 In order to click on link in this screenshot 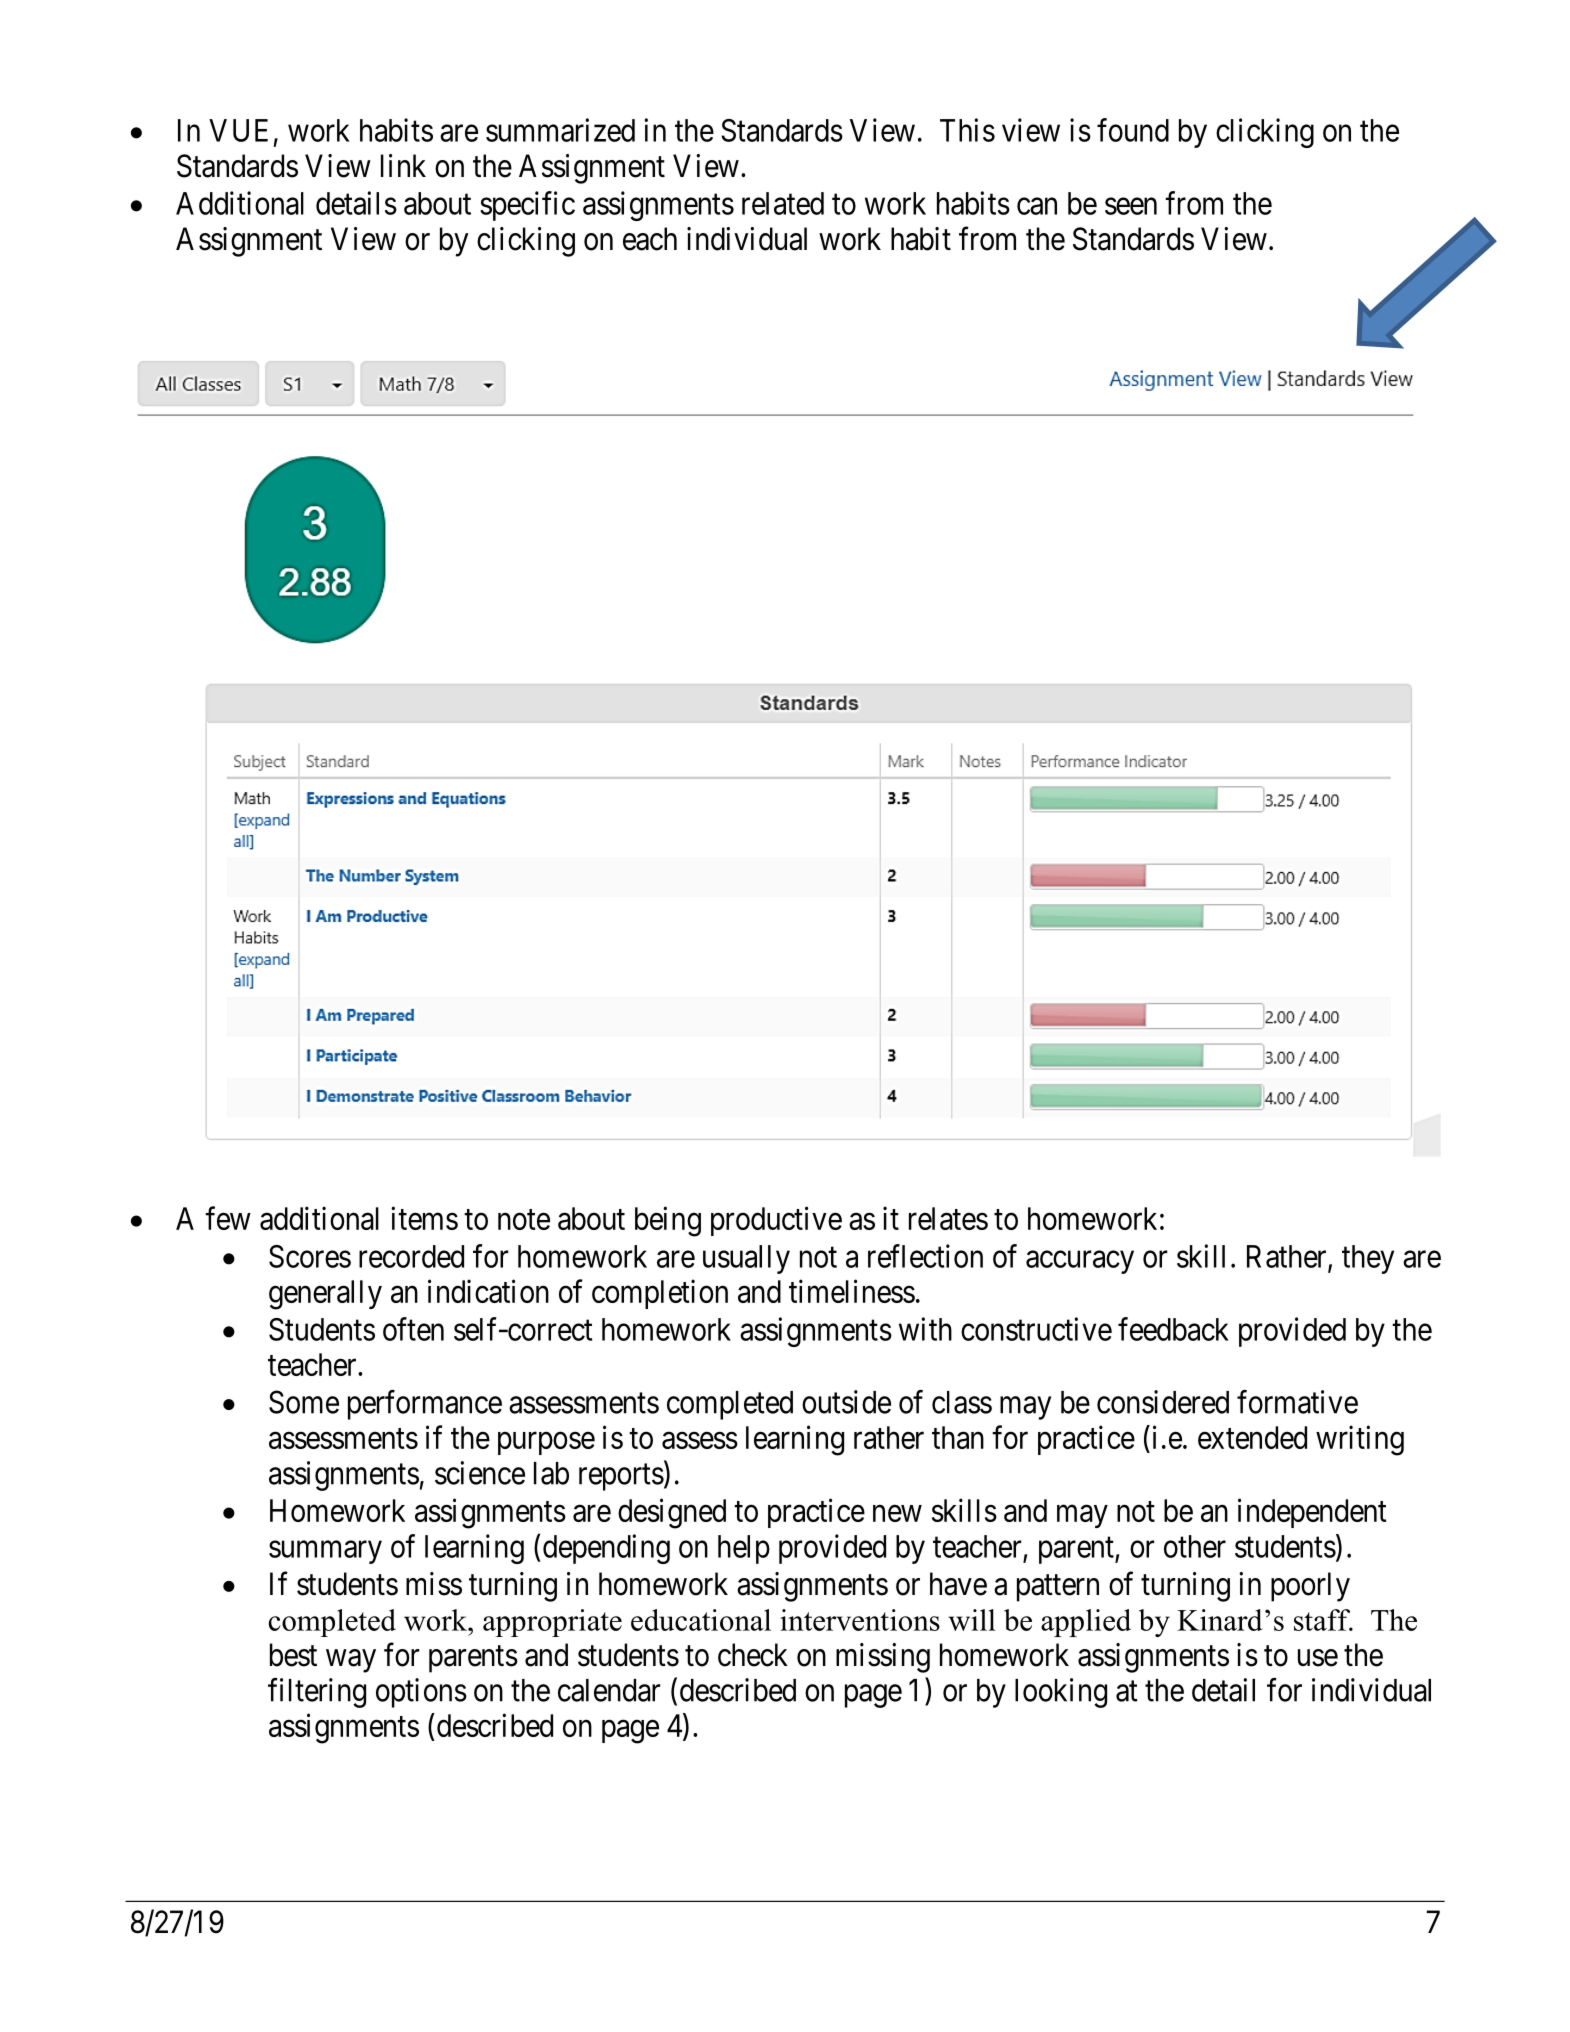, I will do `click(403, 165)`.
